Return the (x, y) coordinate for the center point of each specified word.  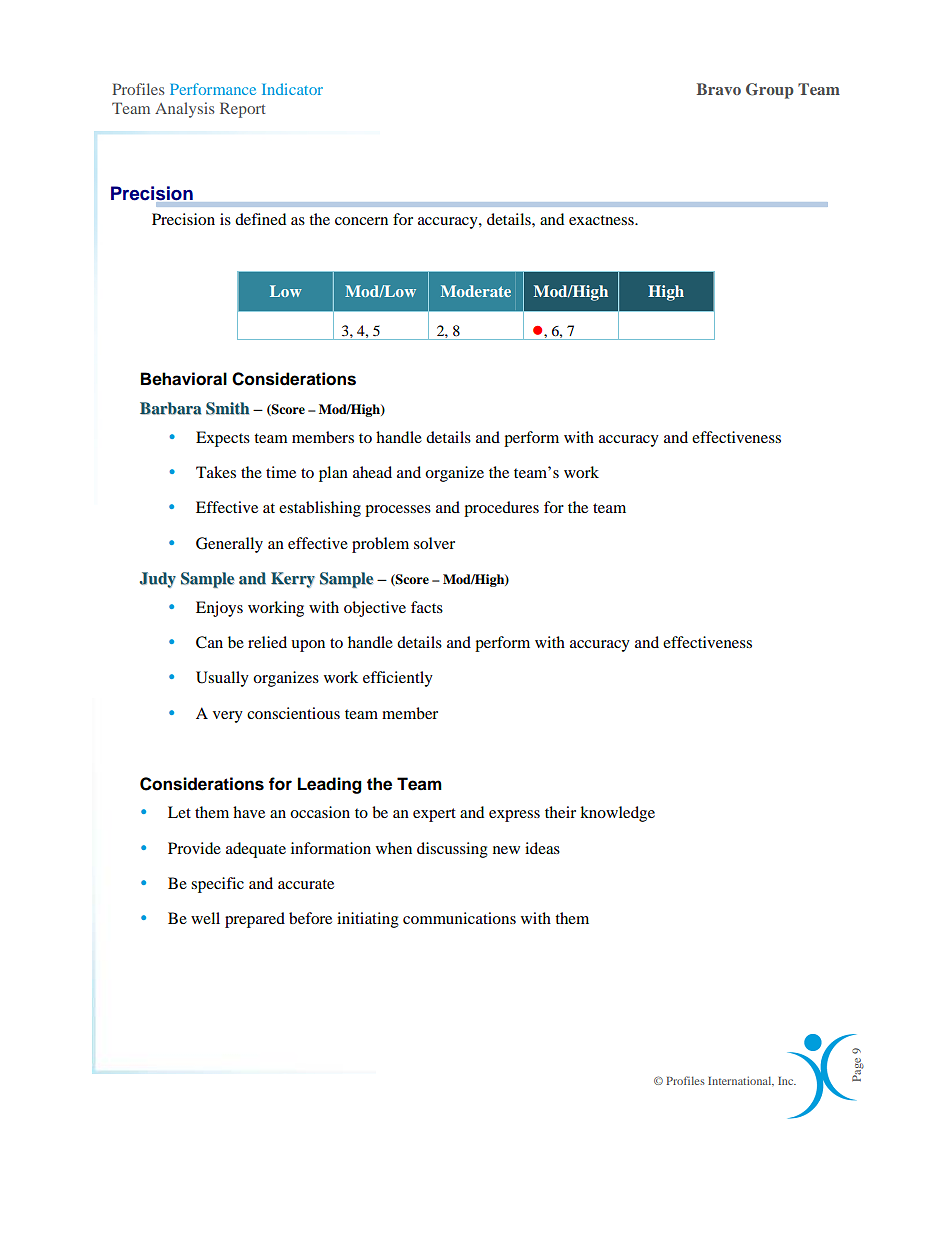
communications (459, 918)
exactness (602, 220)
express (514, 816)
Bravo (719, 89)
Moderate (476, 291)
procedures (501, 509)
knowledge (617, 814)
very (228, 717)
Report (243, 110)
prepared (255, 920)
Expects (223, 439)
